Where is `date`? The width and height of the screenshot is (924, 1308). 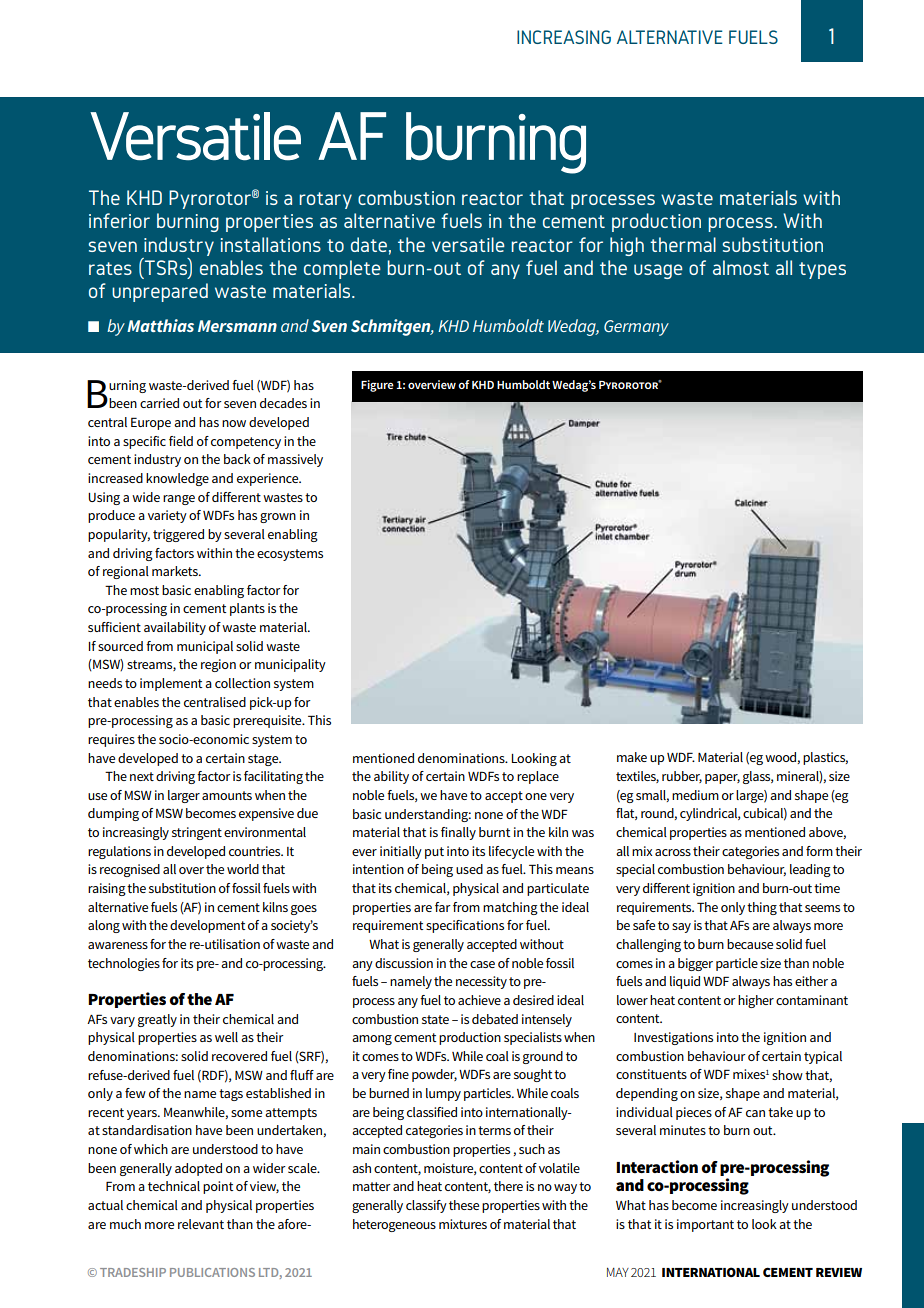 date is located at coordinates (369, 244).
